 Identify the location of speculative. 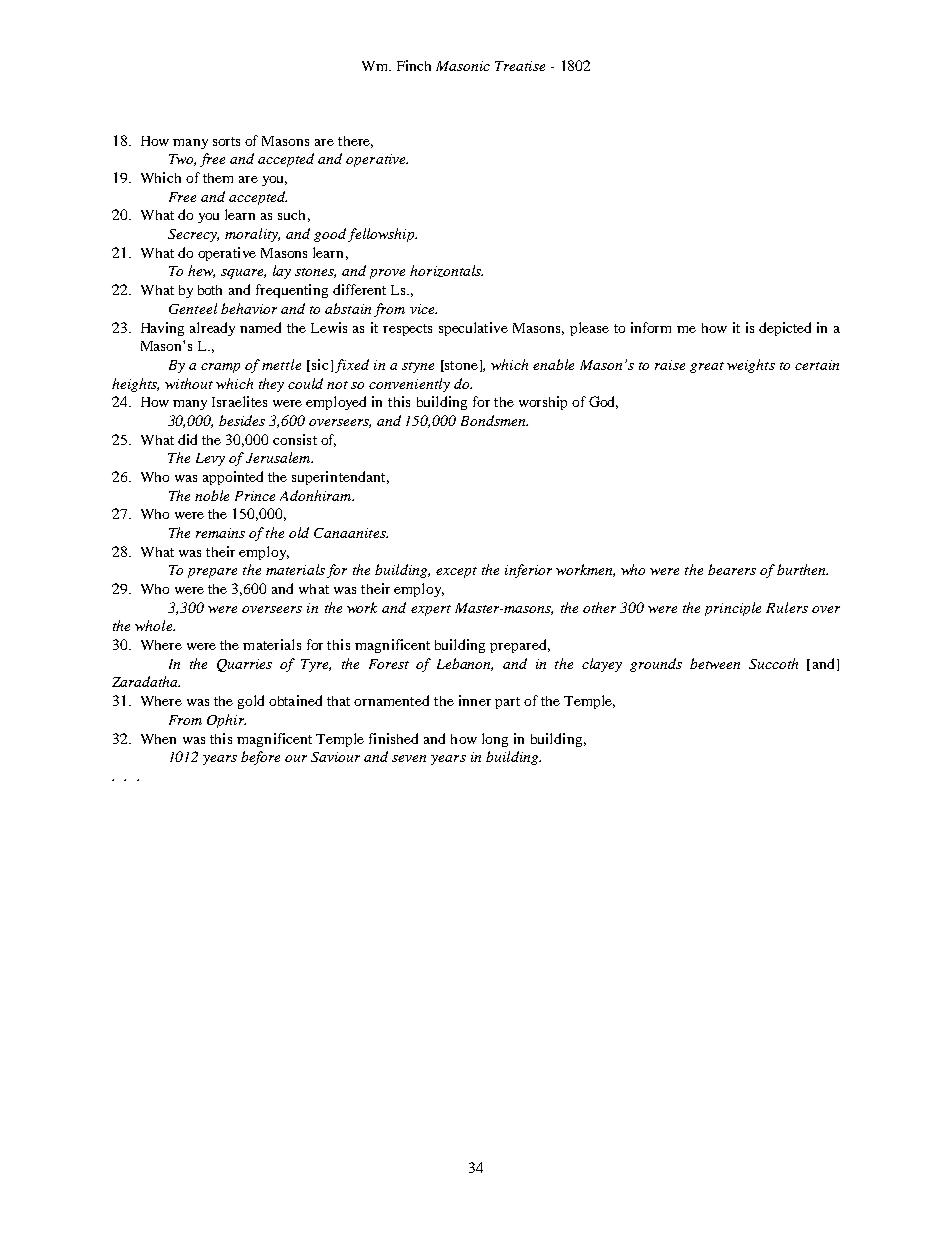
(473, 329).
